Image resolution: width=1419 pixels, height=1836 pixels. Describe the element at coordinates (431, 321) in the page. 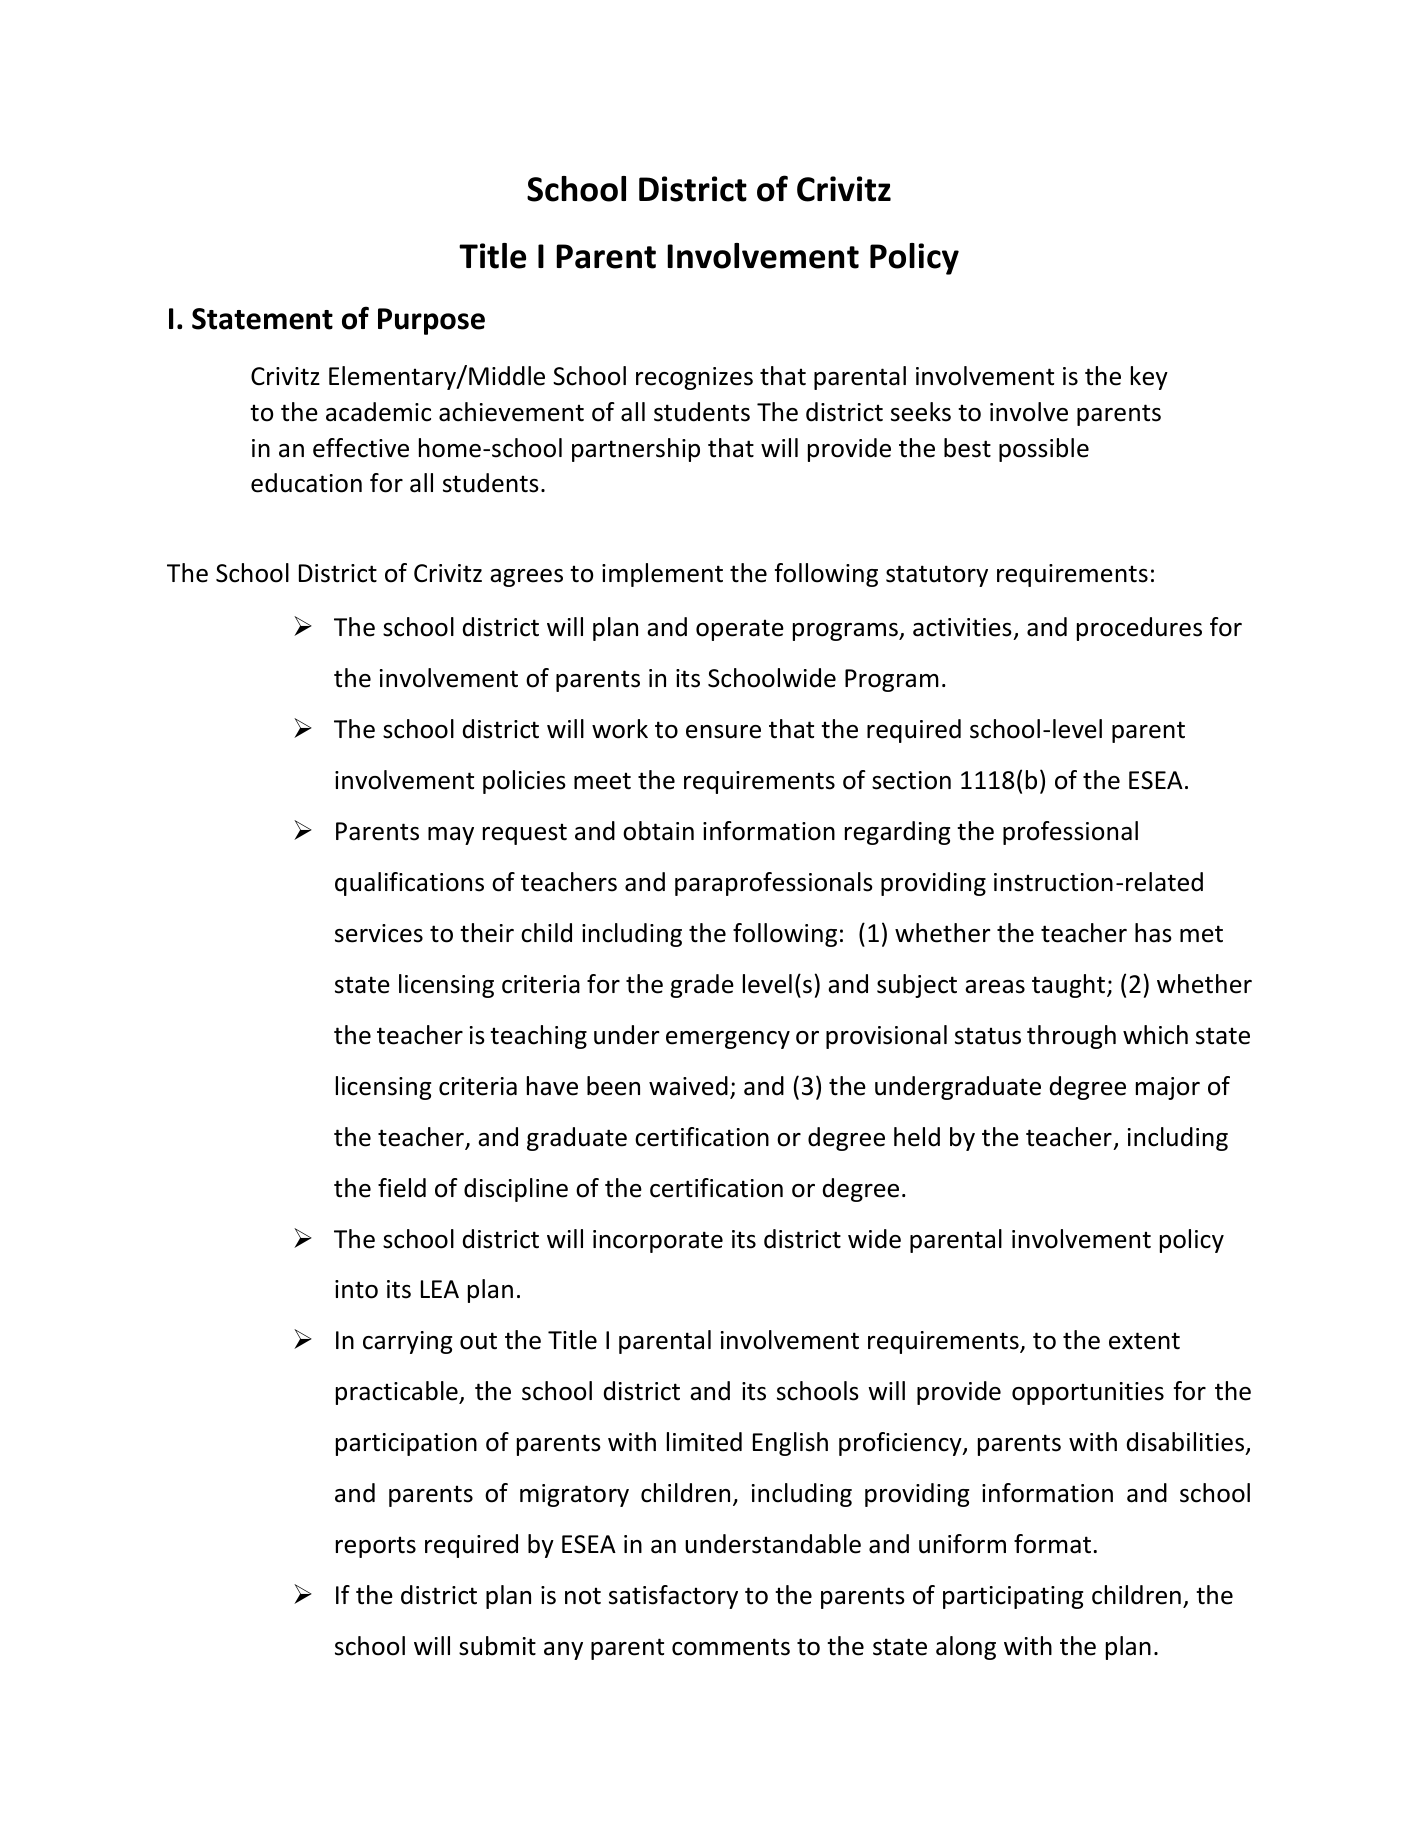

I see `Purpose` at that location.
